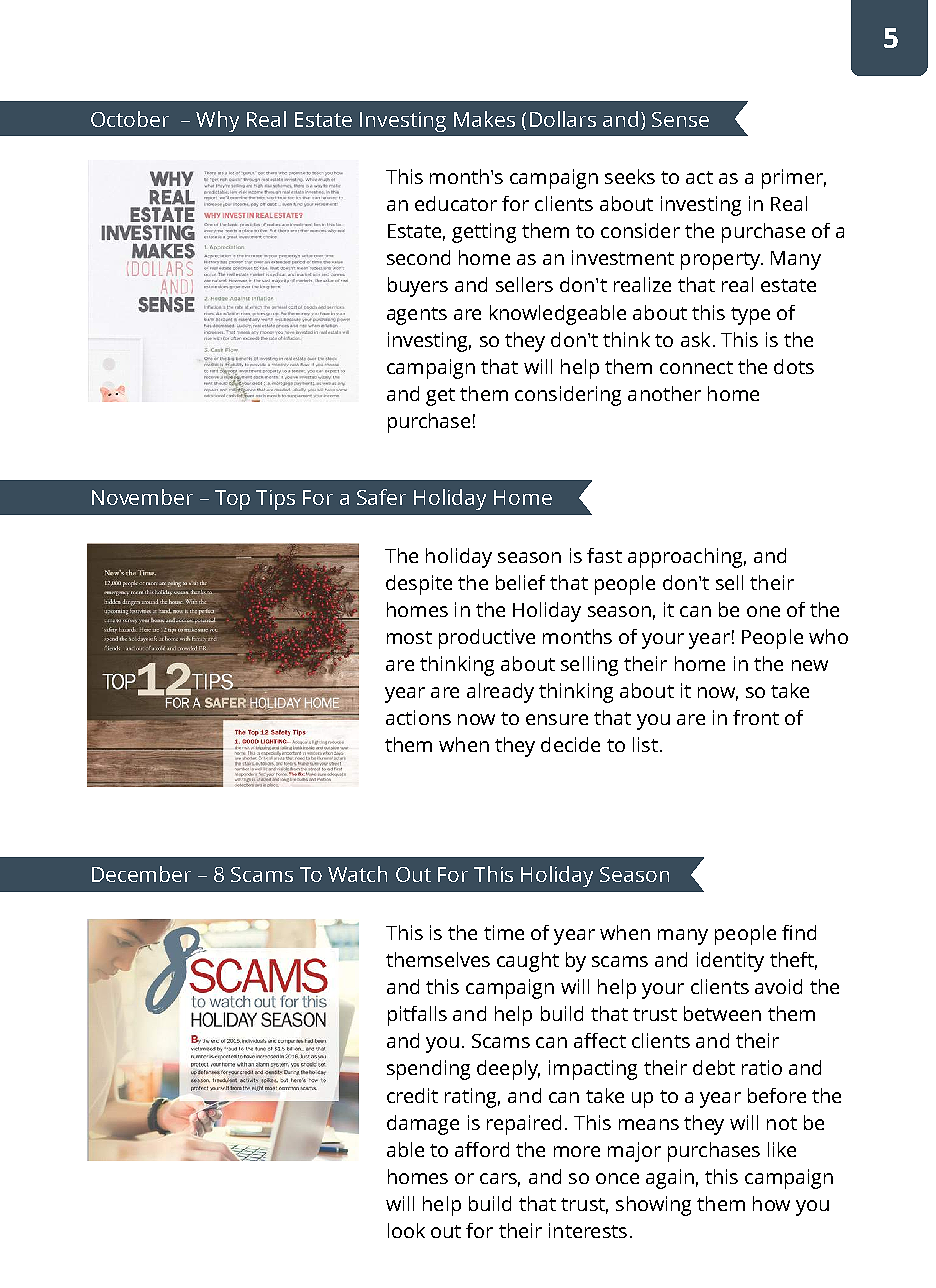 This screenshot has width=936, height=1288. Describe the element at coordinates (756, 717) in the screenshot. I see `front` at that location.
